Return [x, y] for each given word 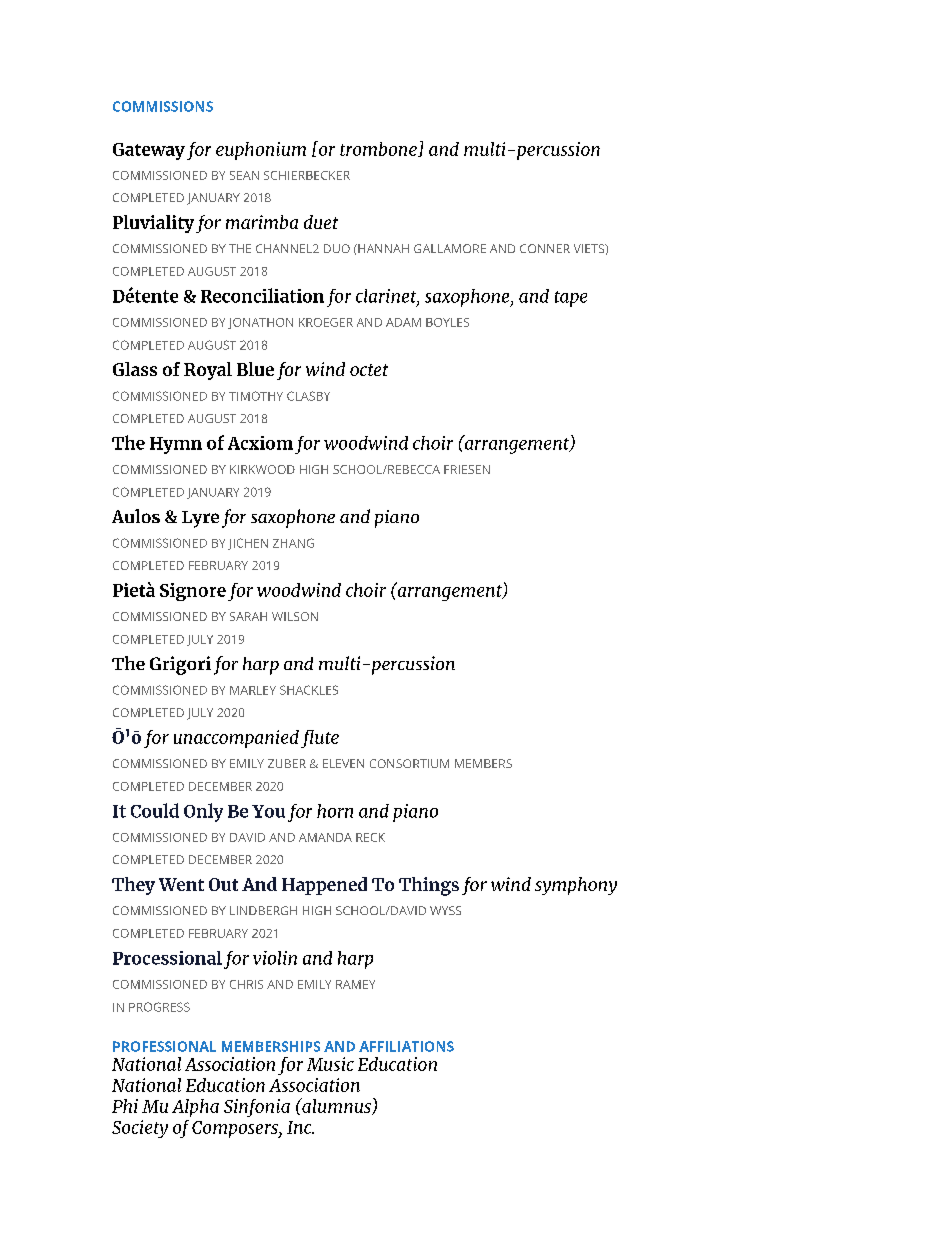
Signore [193, 592]
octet [369, 370]
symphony [576, 886]
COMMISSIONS [163, 106]
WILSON [295, 616]
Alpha [195, 1108]
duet [321, 222]
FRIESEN [467, 469]
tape [571, 299]
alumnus [336, 1106]
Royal [208, 371]
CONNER [545, 248]
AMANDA [325, 837]
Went [181, 884]
